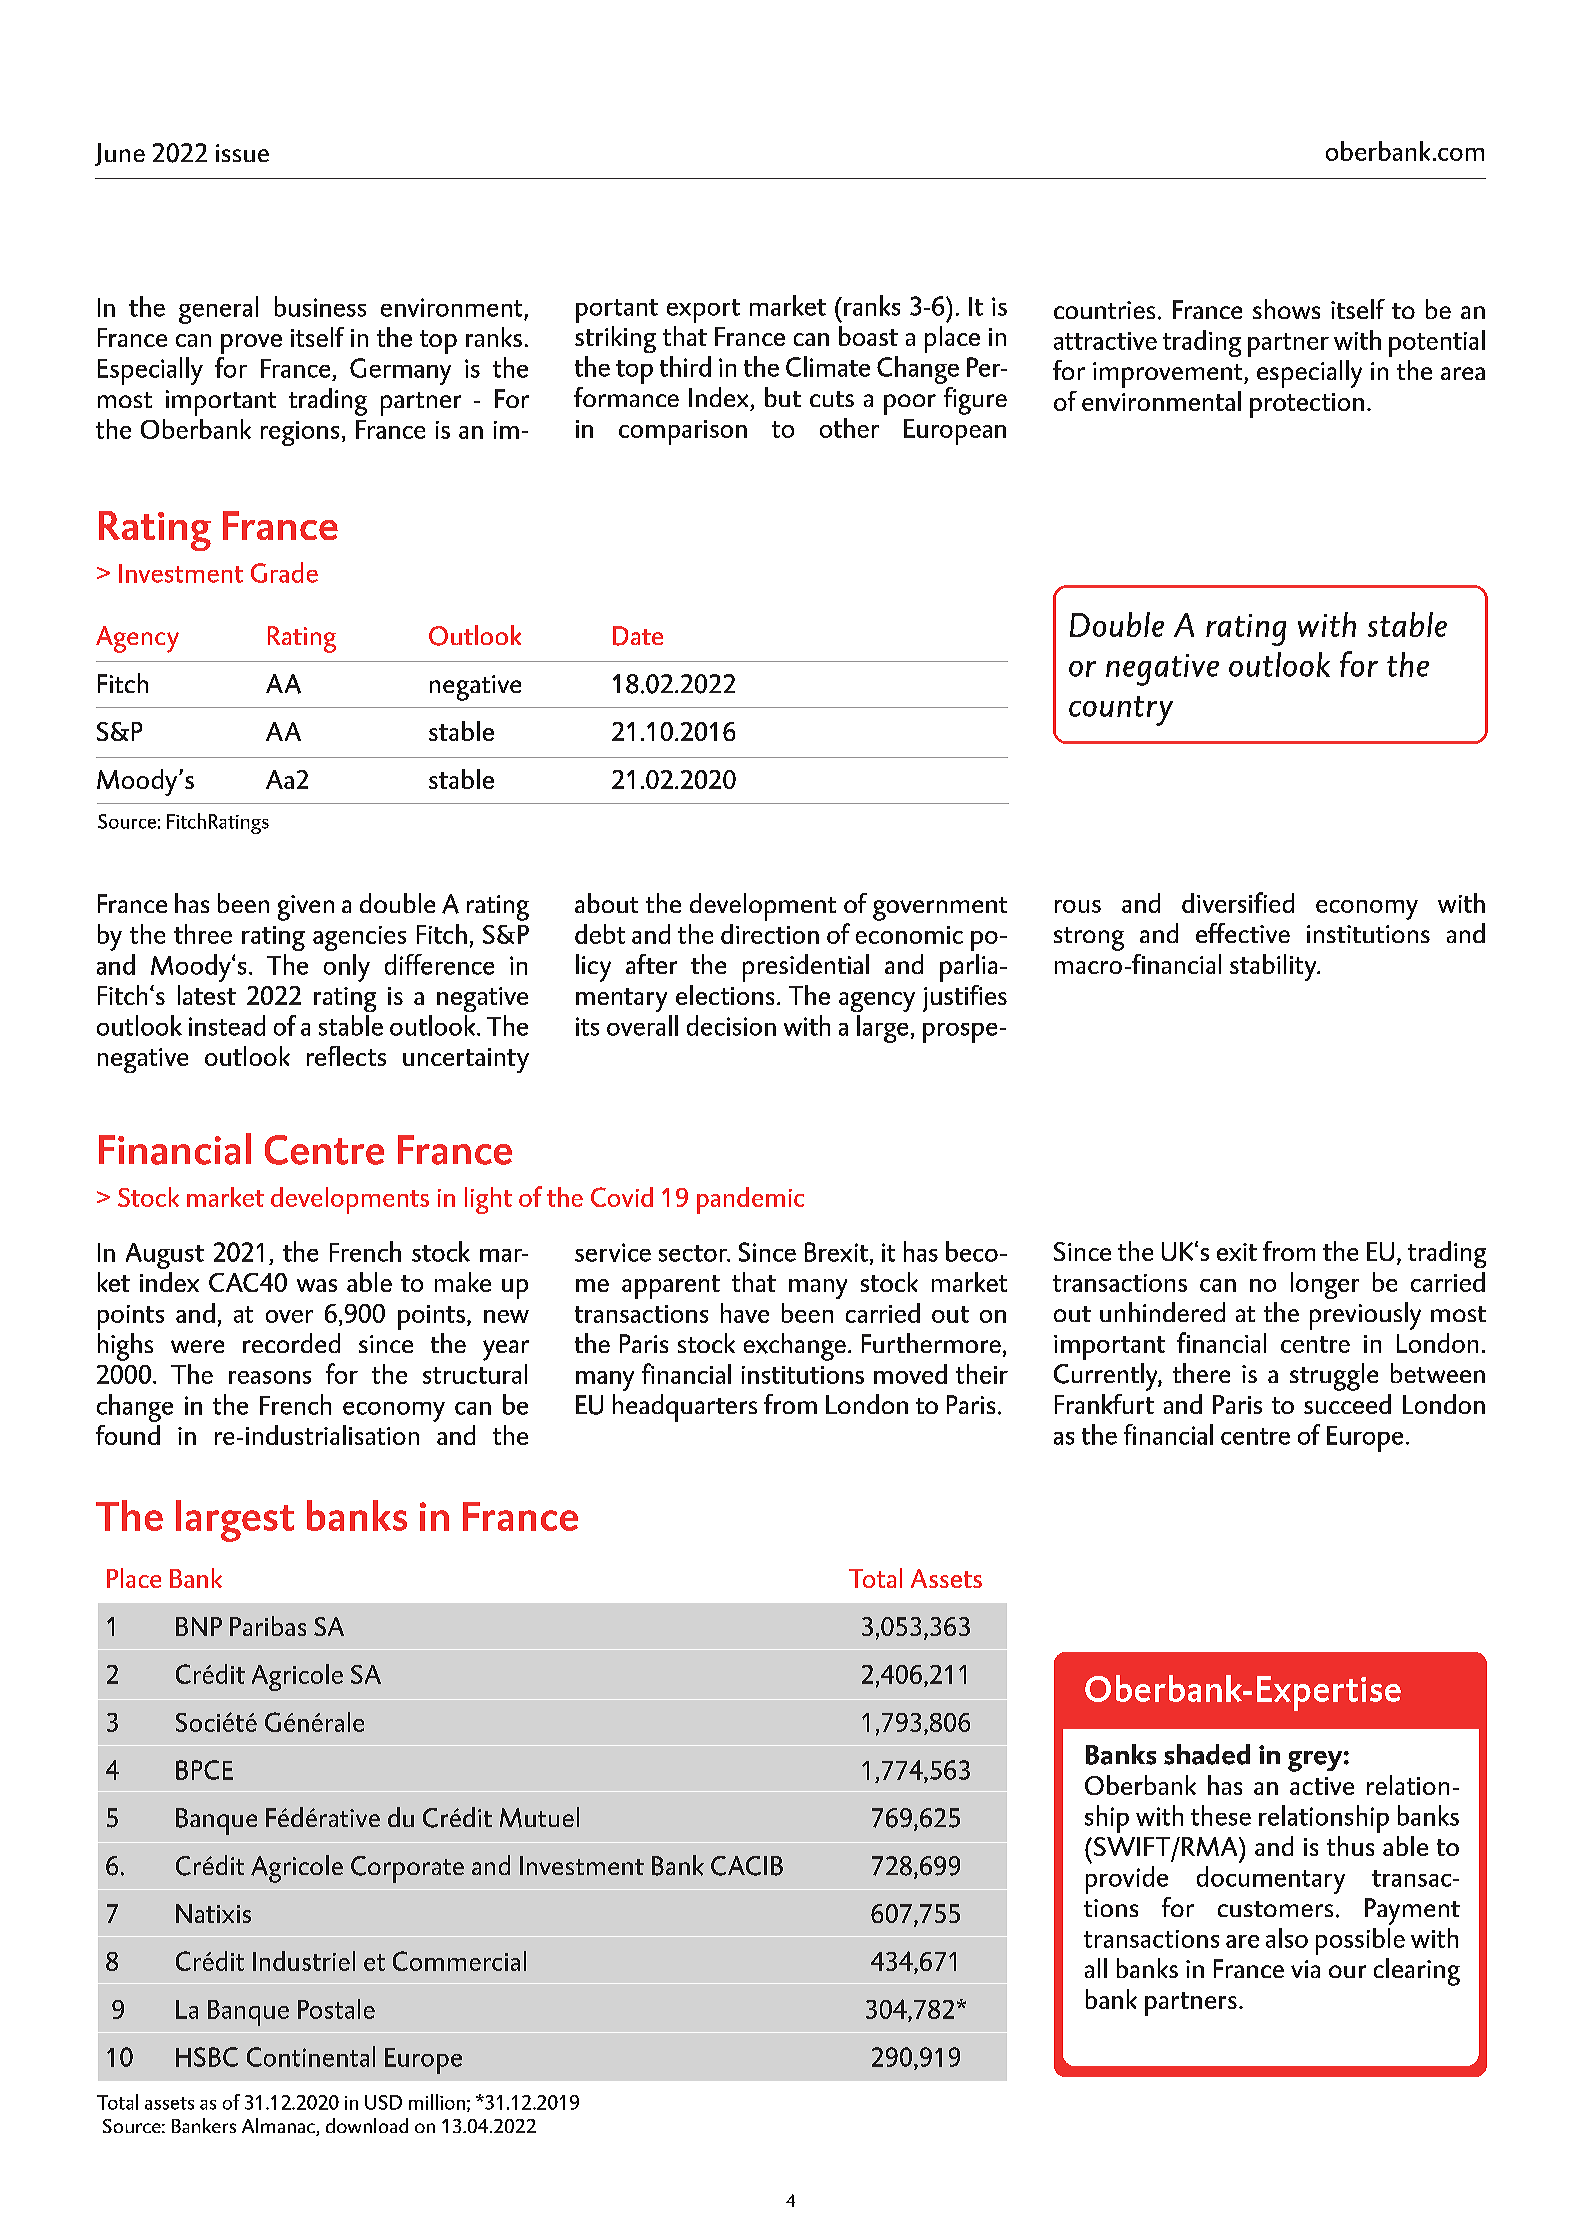 This image has height=2238, width=1582. I want to click on Continental, so click(311, 2056).
